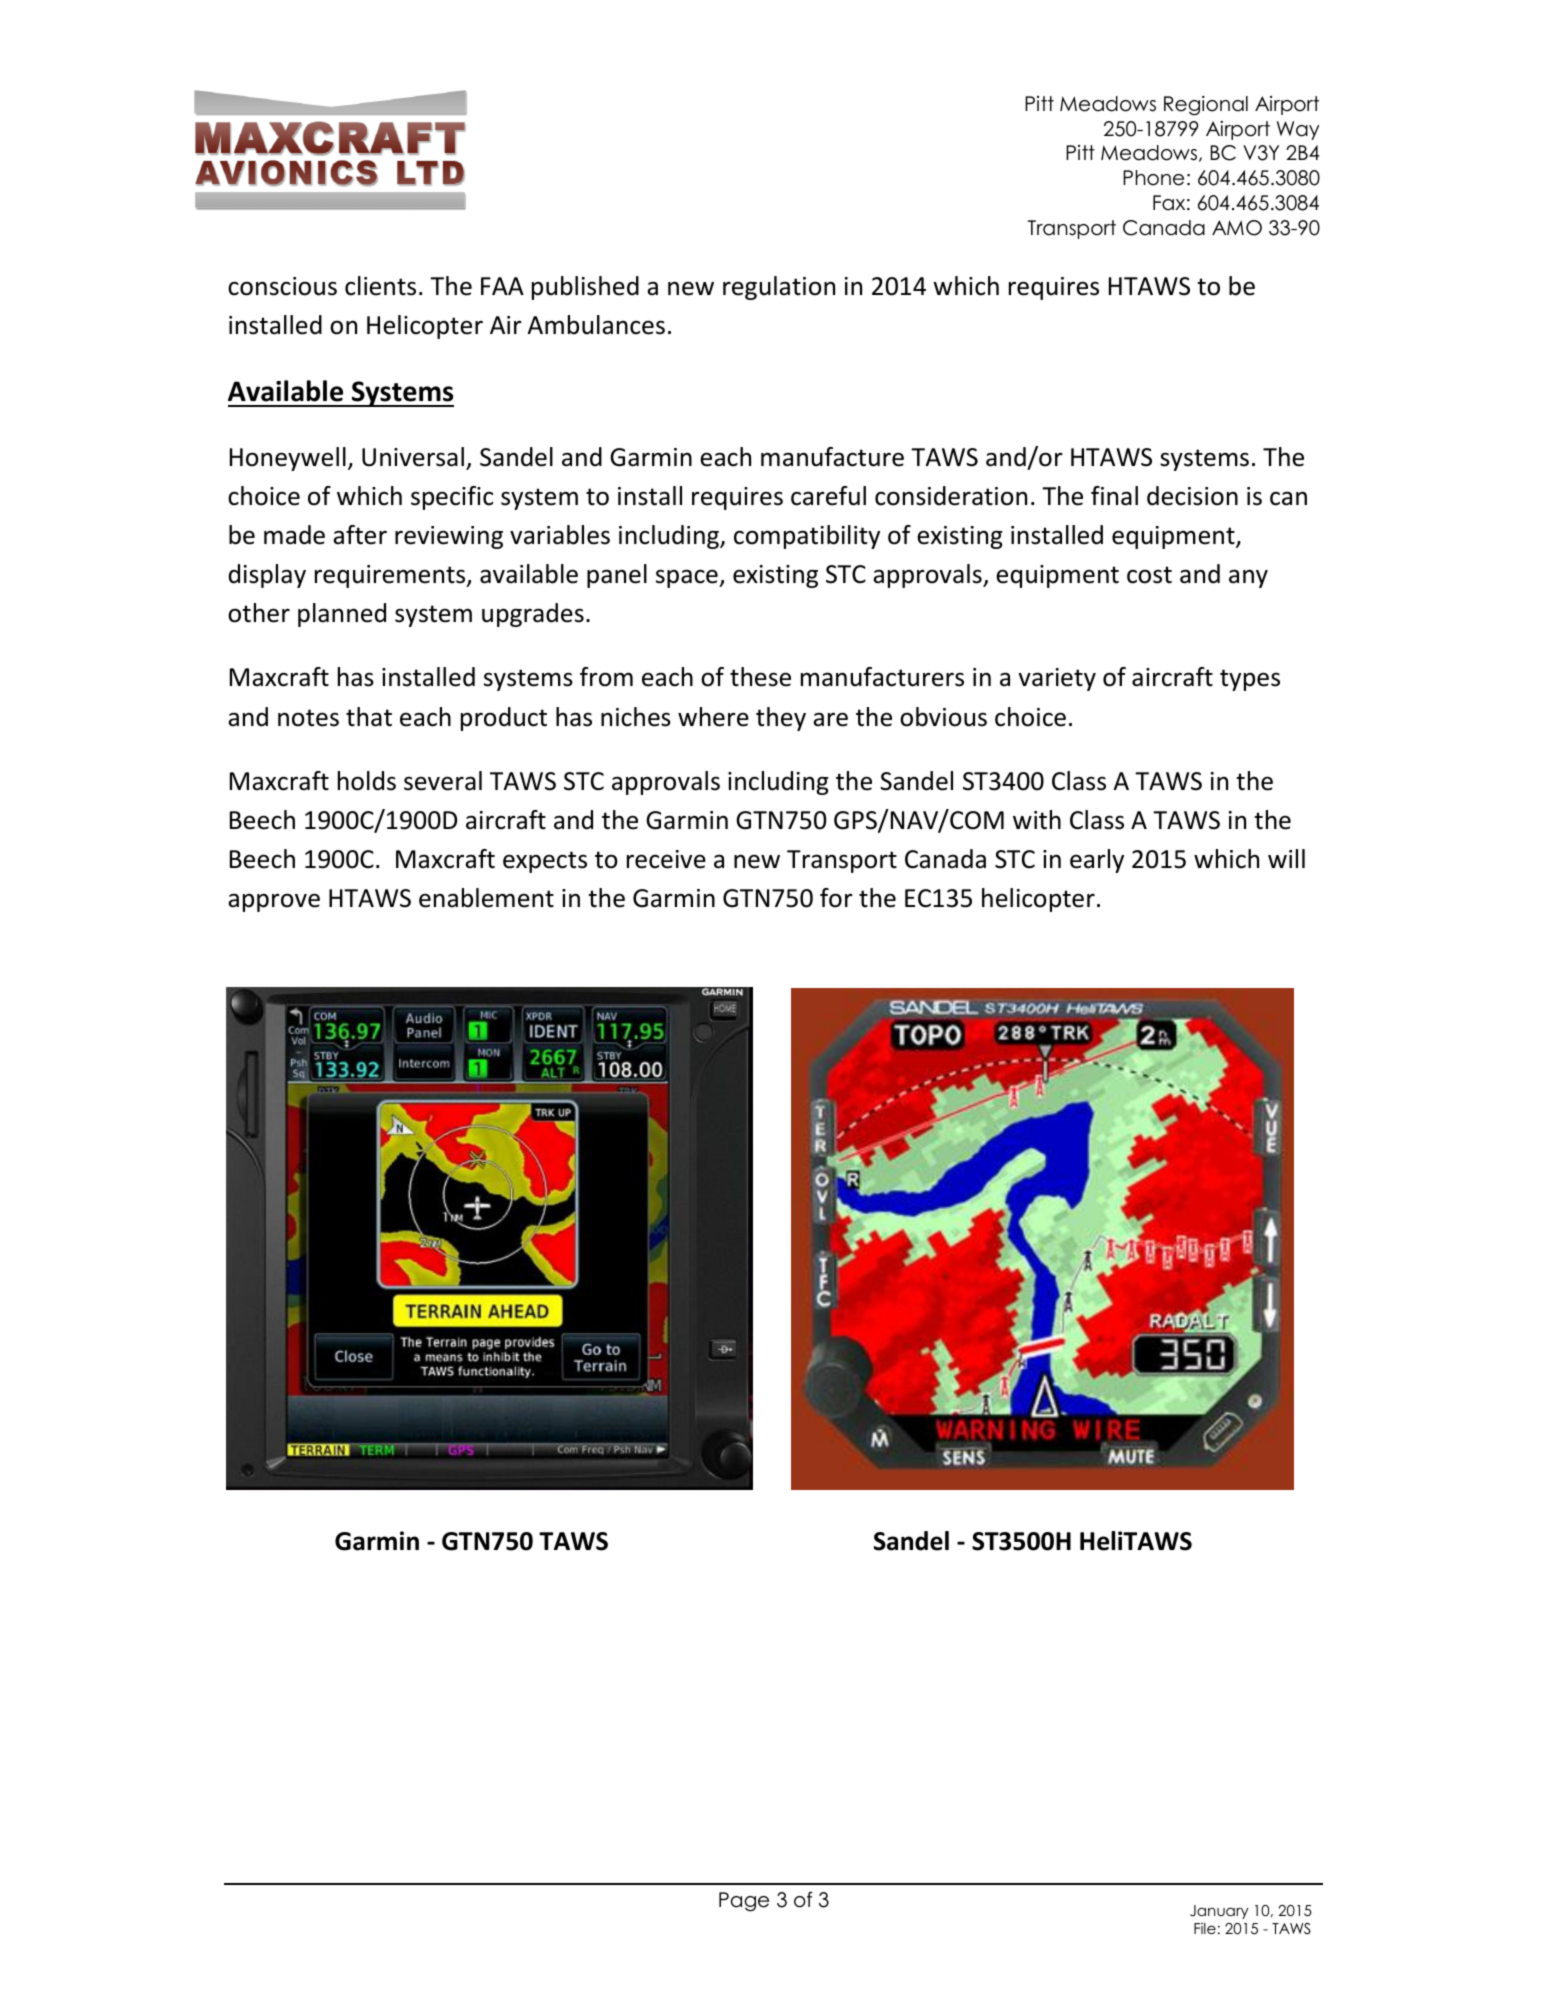  Describe the element at coordinates (1205, 1928) in the image. I see `File` at that location.
